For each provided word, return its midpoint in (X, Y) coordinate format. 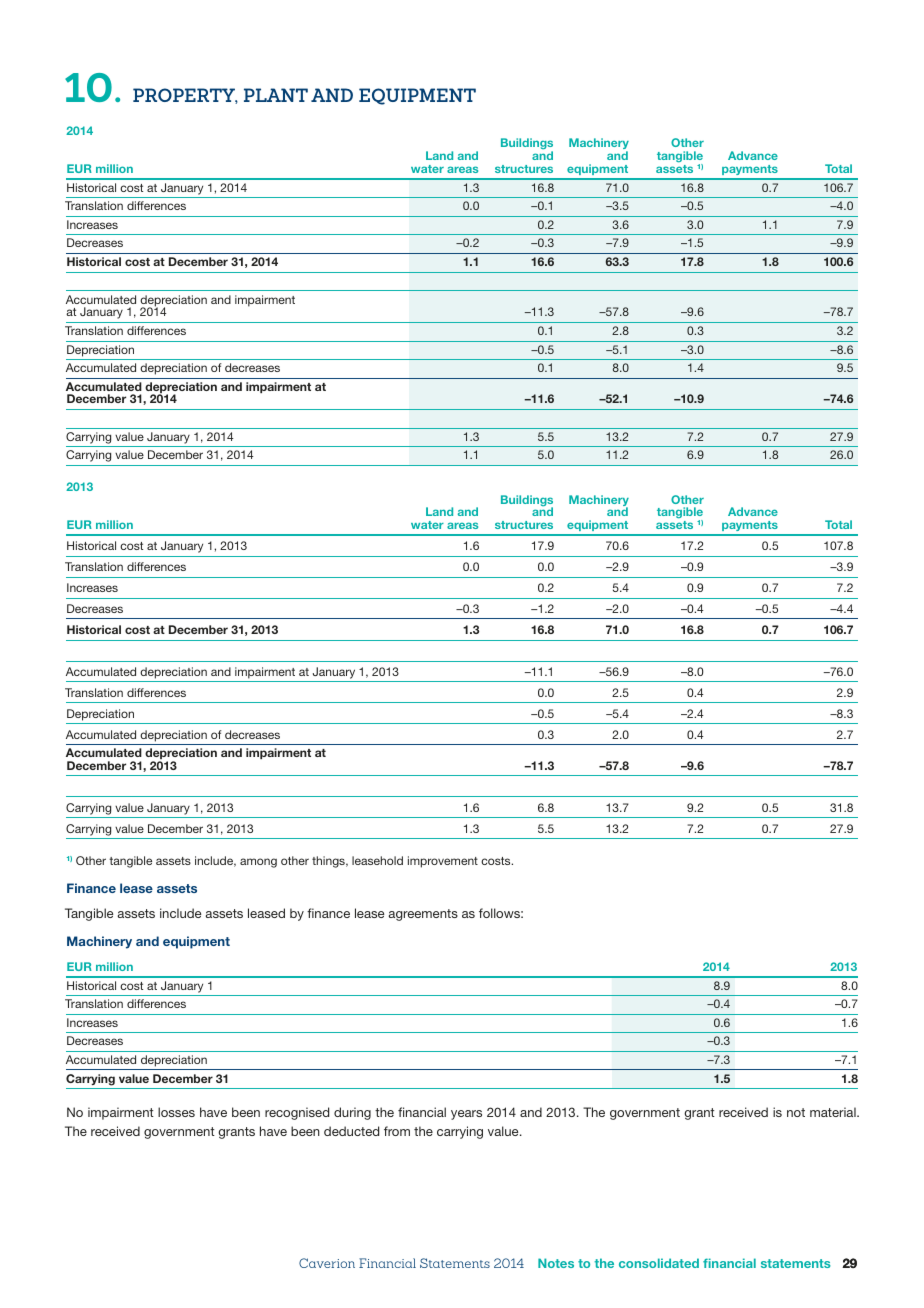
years (466, 1115)
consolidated (659, 1263)
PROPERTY (185, 96)
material (834, 1112)
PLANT (276, 95)
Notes (556, 1263)
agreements (423, 915)
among (258, 863)
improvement (443, 862)
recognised (297, 1113)
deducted (351, 1131)
